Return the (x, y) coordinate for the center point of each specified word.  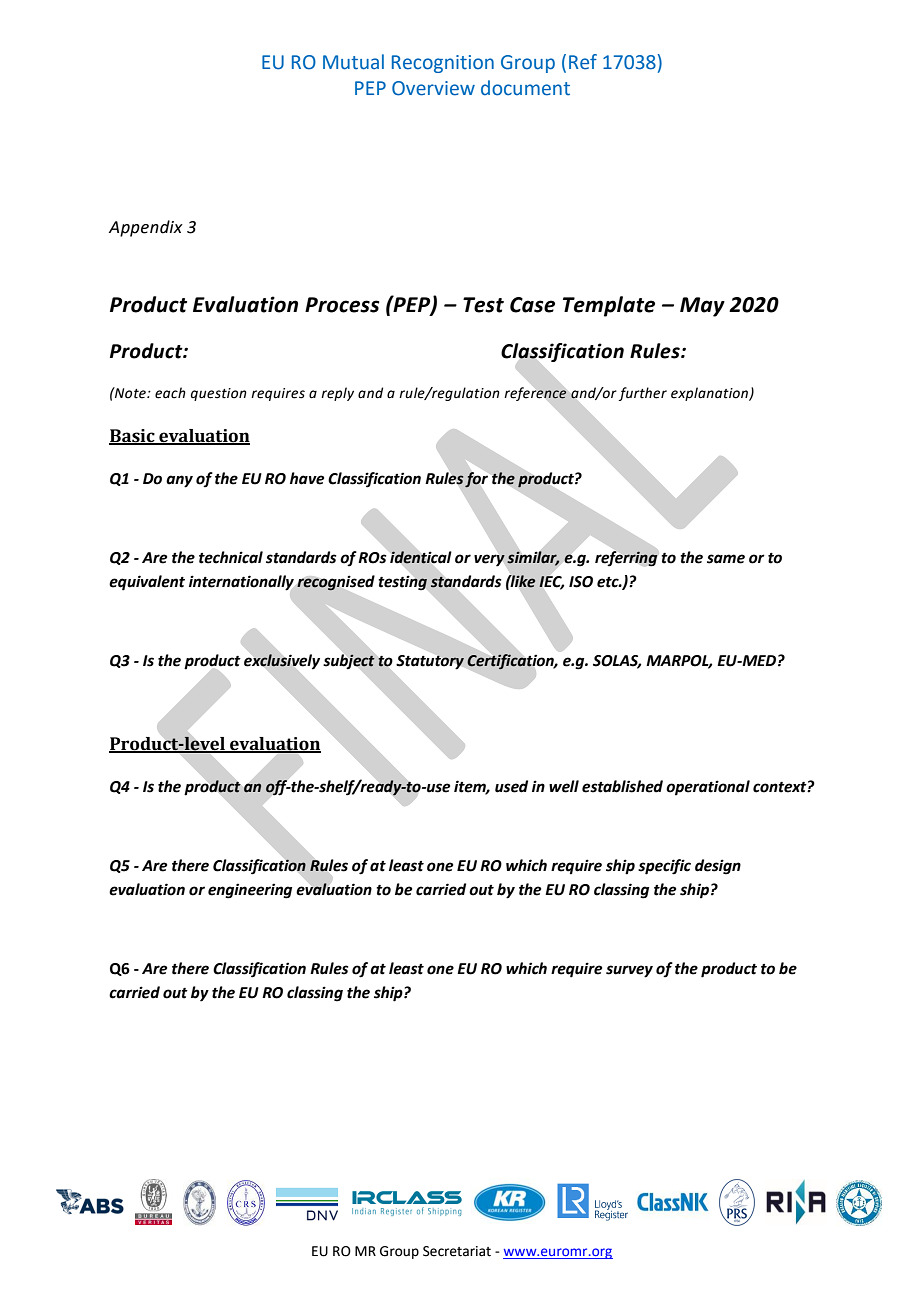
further (643, 394)
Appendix (146, 228)
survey (629, 971)
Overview (433, 88)
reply (337, 394)
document (525, 88)
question (219, 394)
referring (626, 559)
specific (664, 867)
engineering (250, 891)
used (511, 786)
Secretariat (457, 1251)
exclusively (282, 662)
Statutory (430, 662)
